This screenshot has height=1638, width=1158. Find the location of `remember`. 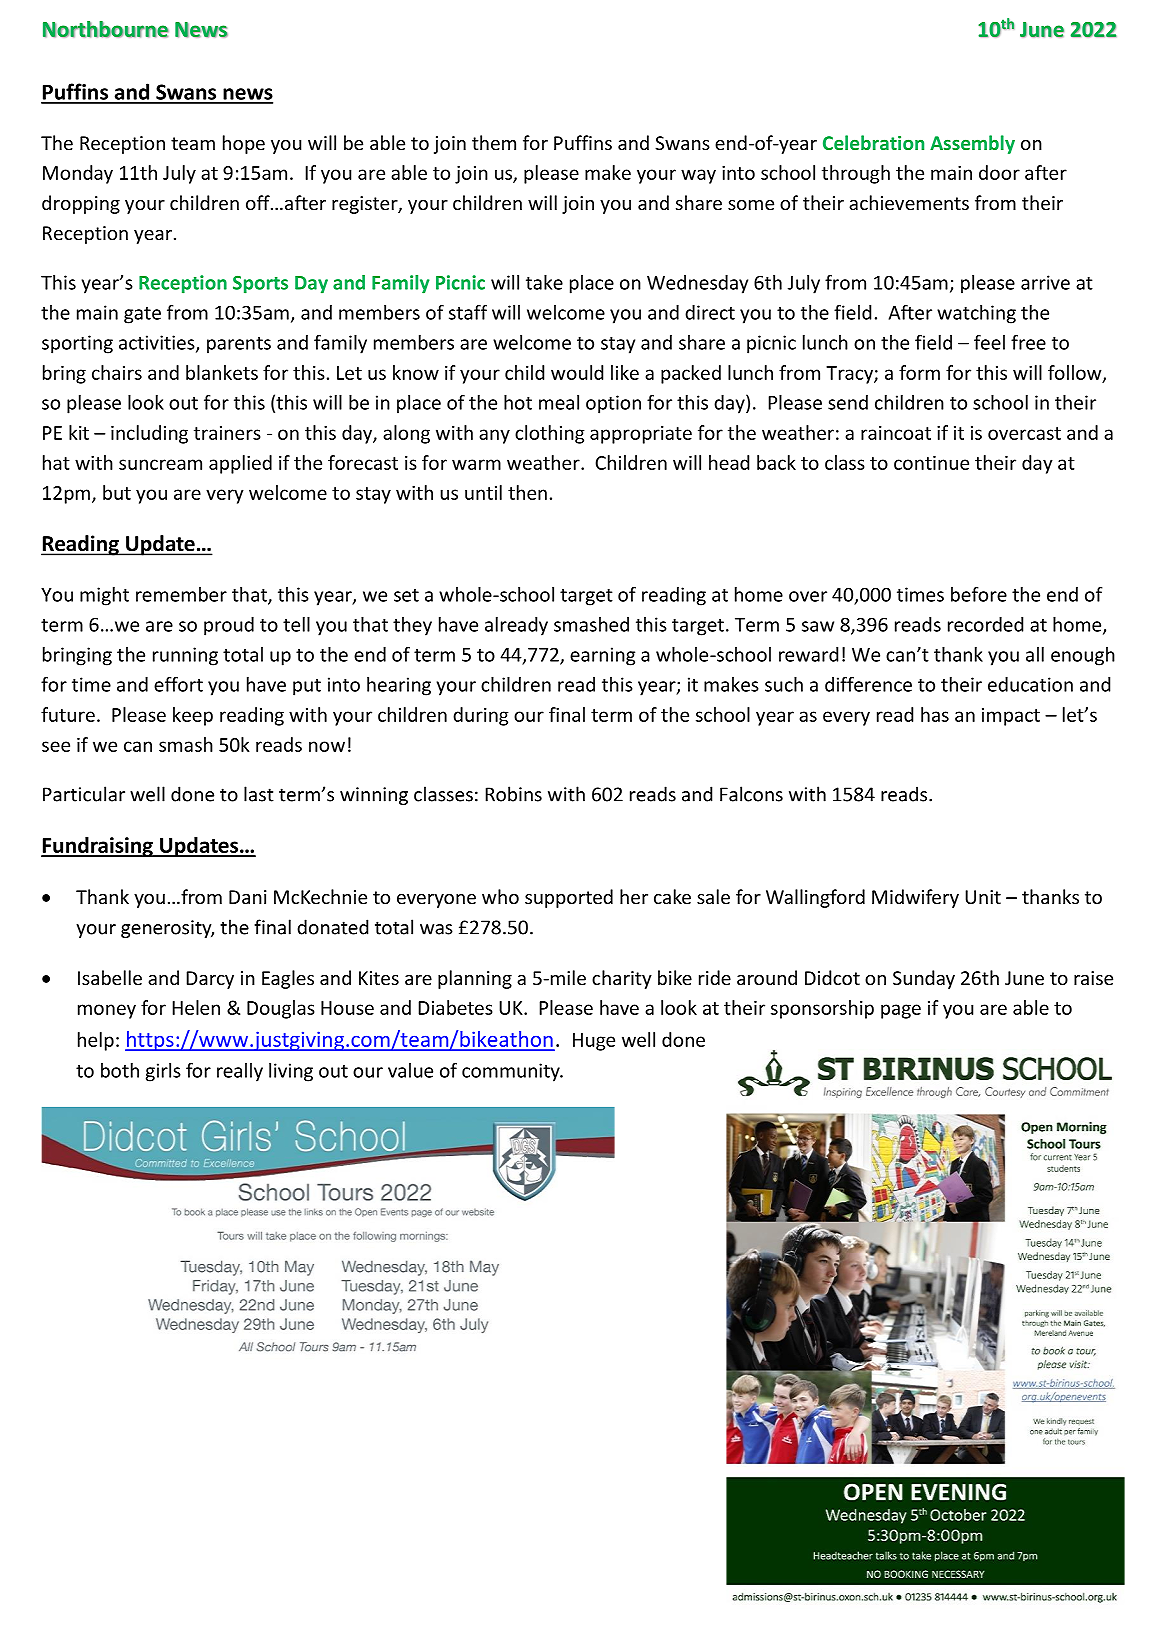

remember is located at coordinates (181, 594).
